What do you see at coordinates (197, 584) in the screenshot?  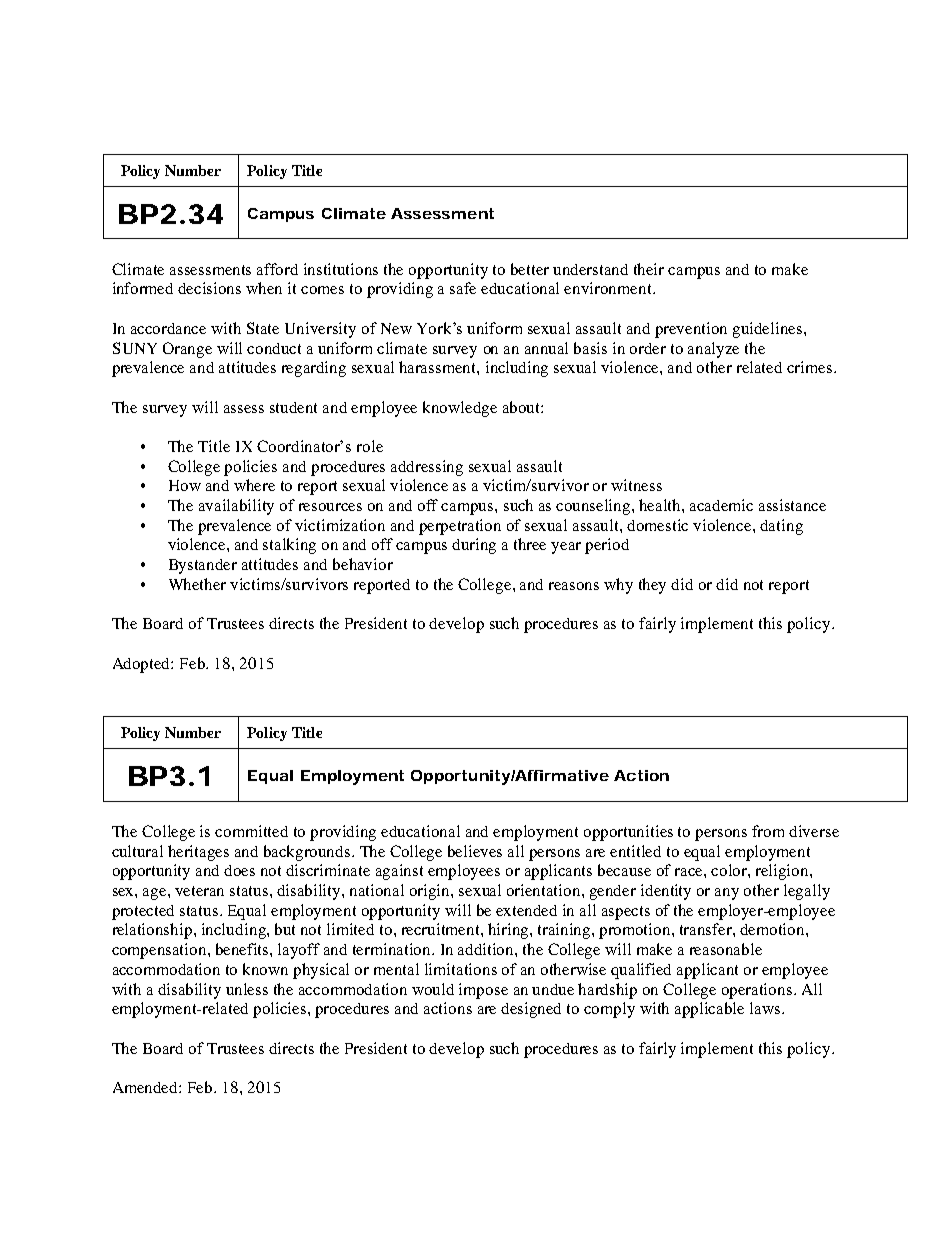 I see `Whether` at bounding box center [197, 584].
